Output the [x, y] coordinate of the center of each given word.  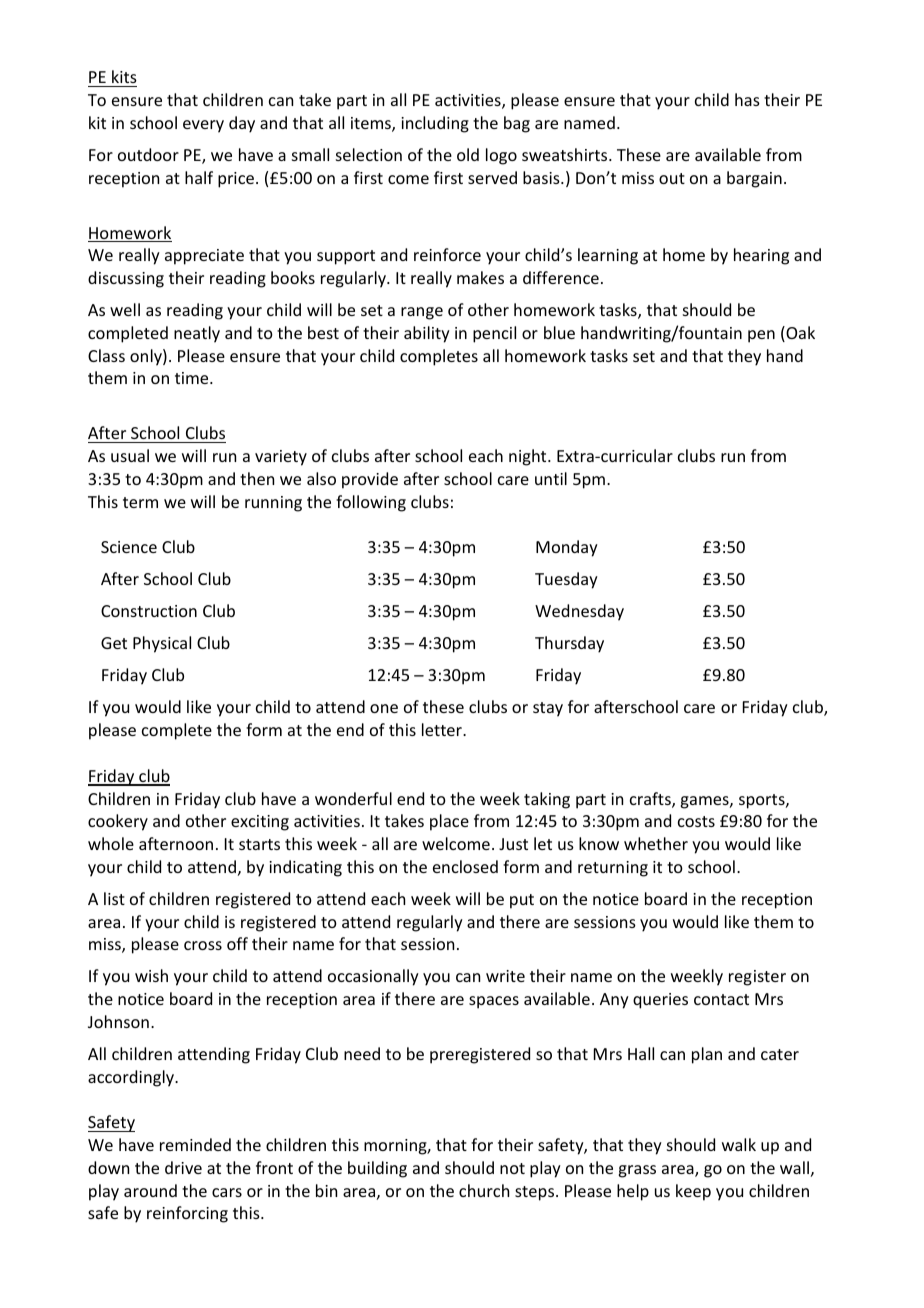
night [529, 457]
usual [130, 455]
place [449, 822]
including [435, 124]
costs [696, 821]
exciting [260, 823]
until [551, 478]
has [747, 99]
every [203, 126]
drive [183, 1167]
